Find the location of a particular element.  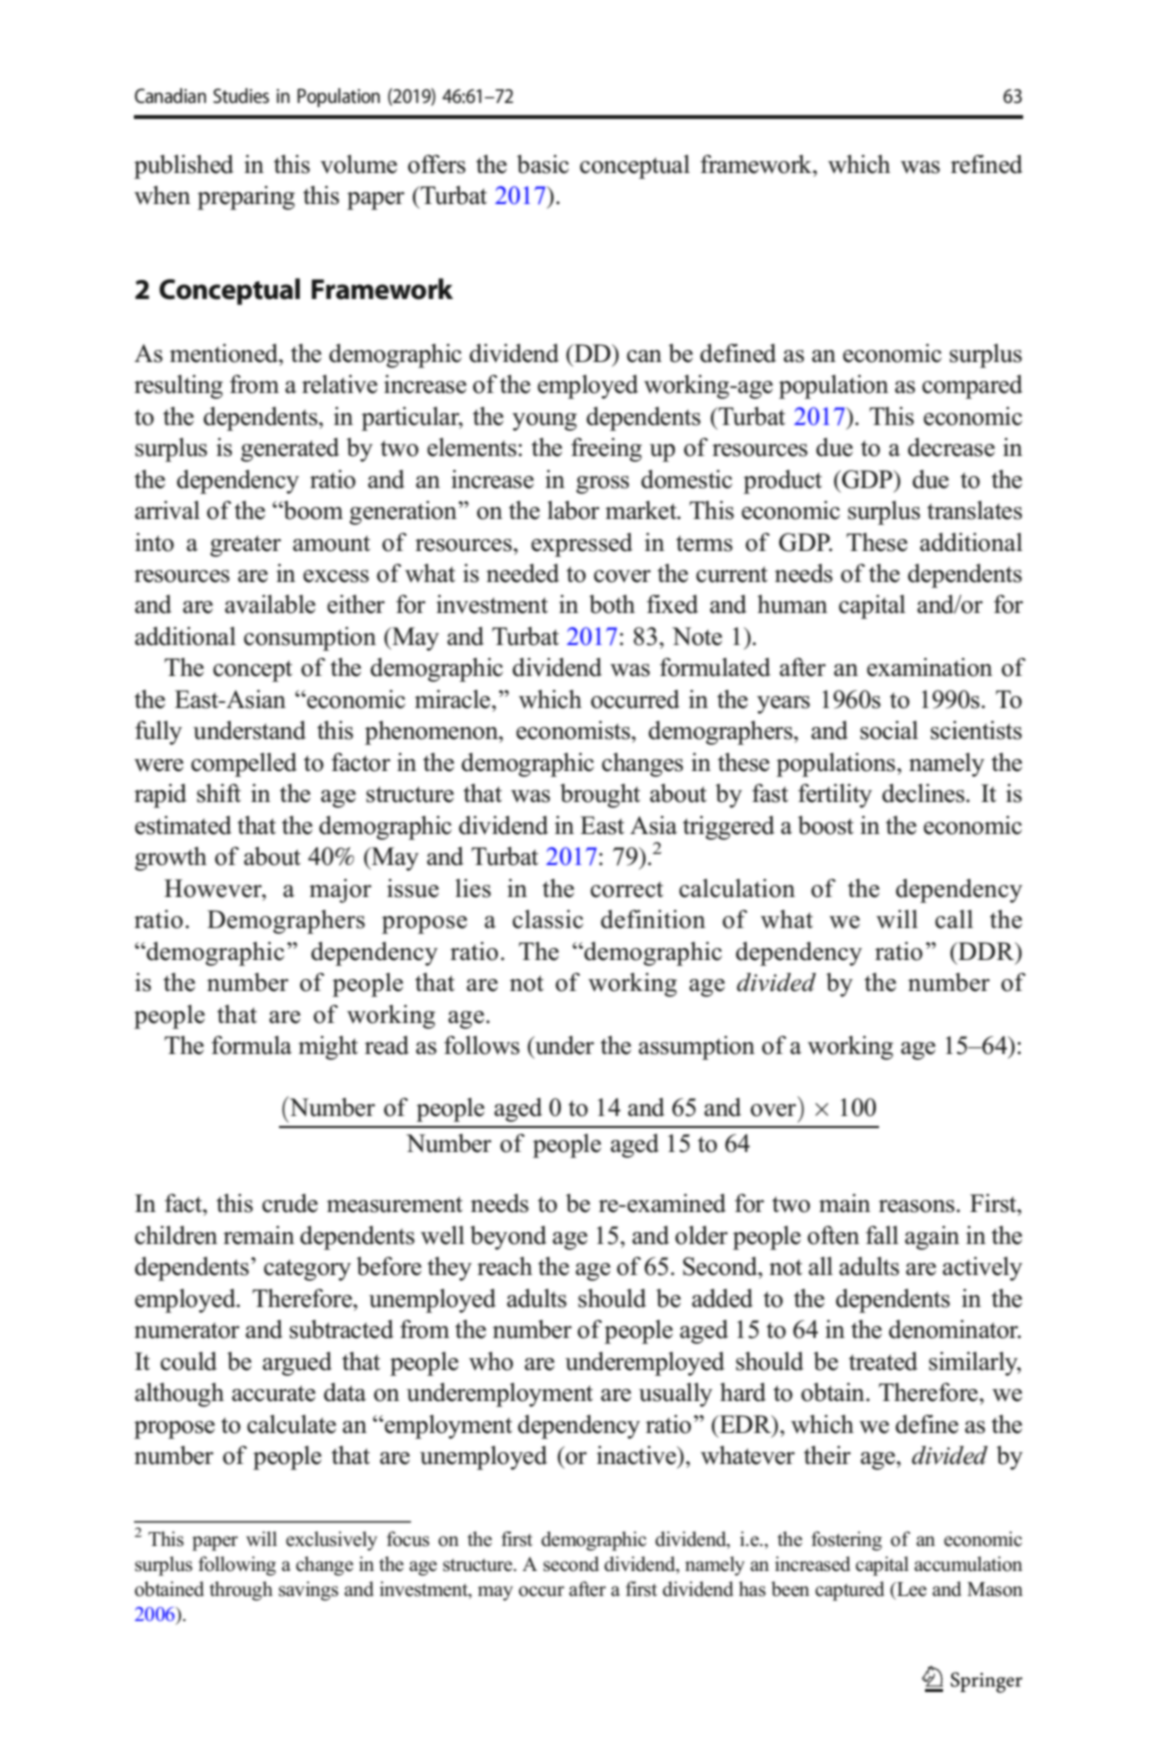

inactive is located at coordinates (638, 1456).
